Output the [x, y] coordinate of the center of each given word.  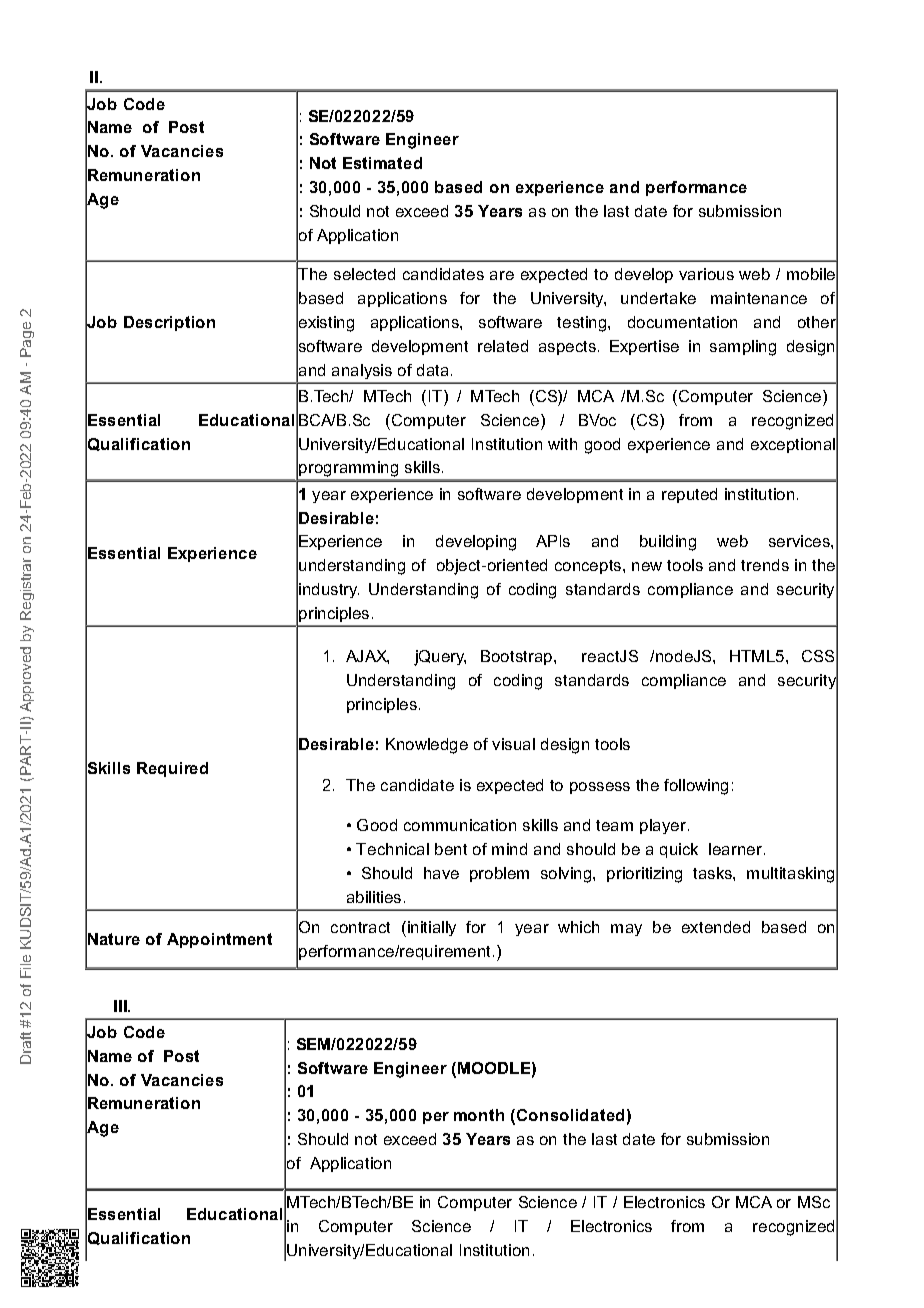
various [706, 274]
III [121, 1006]
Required [172, 769]
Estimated [382, 163]
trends [765, 565]
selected [364, 274]
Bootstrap [516, 657]
